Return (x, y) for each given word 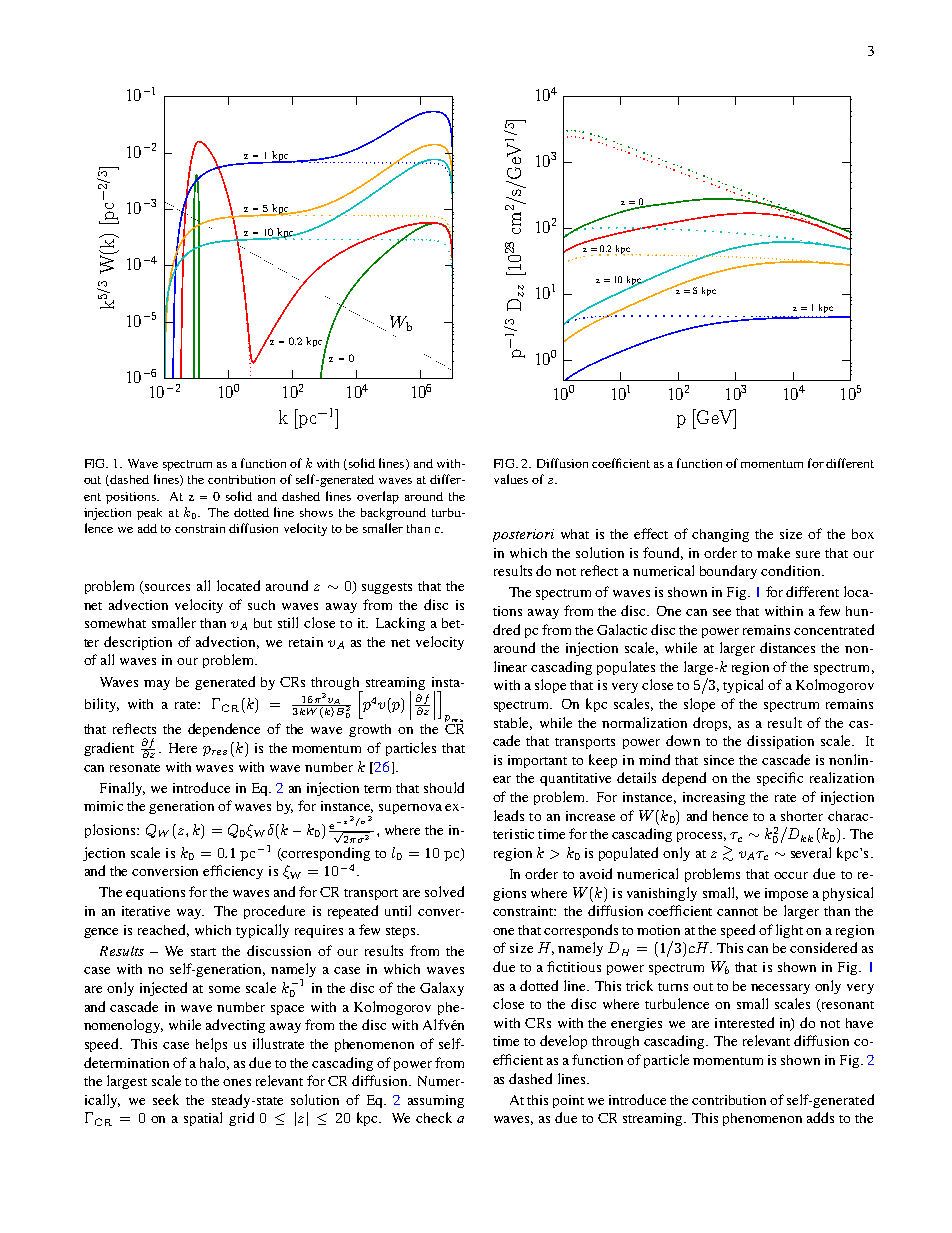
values (511, 479)
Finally (122, 789)
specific (780, 779)
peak (149, 514)
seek (166, 1099)
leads (509, 815)
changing (720, 535)
